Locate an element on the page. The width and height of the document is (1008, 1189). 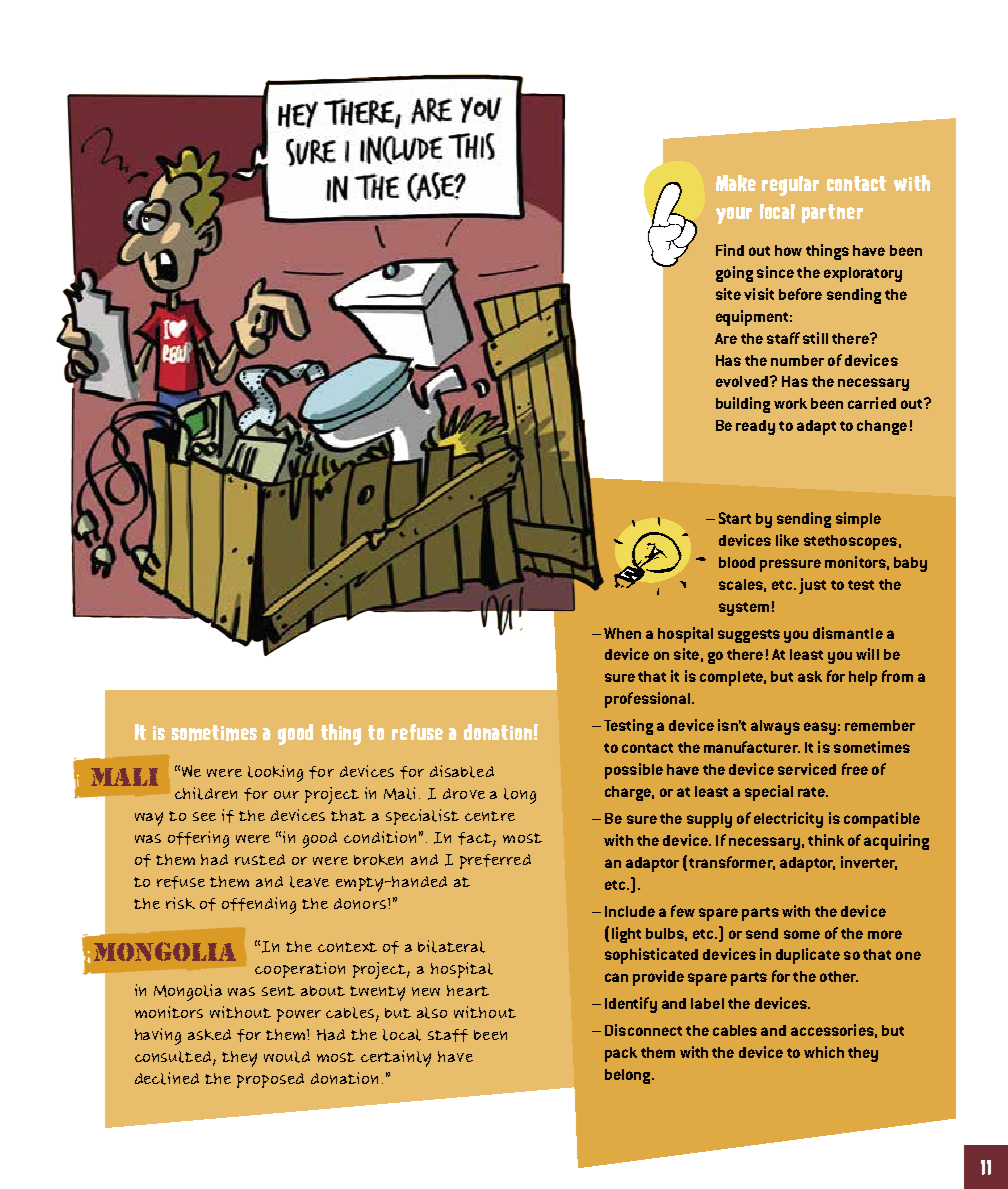
looking is located at coordinates (275, 773).
